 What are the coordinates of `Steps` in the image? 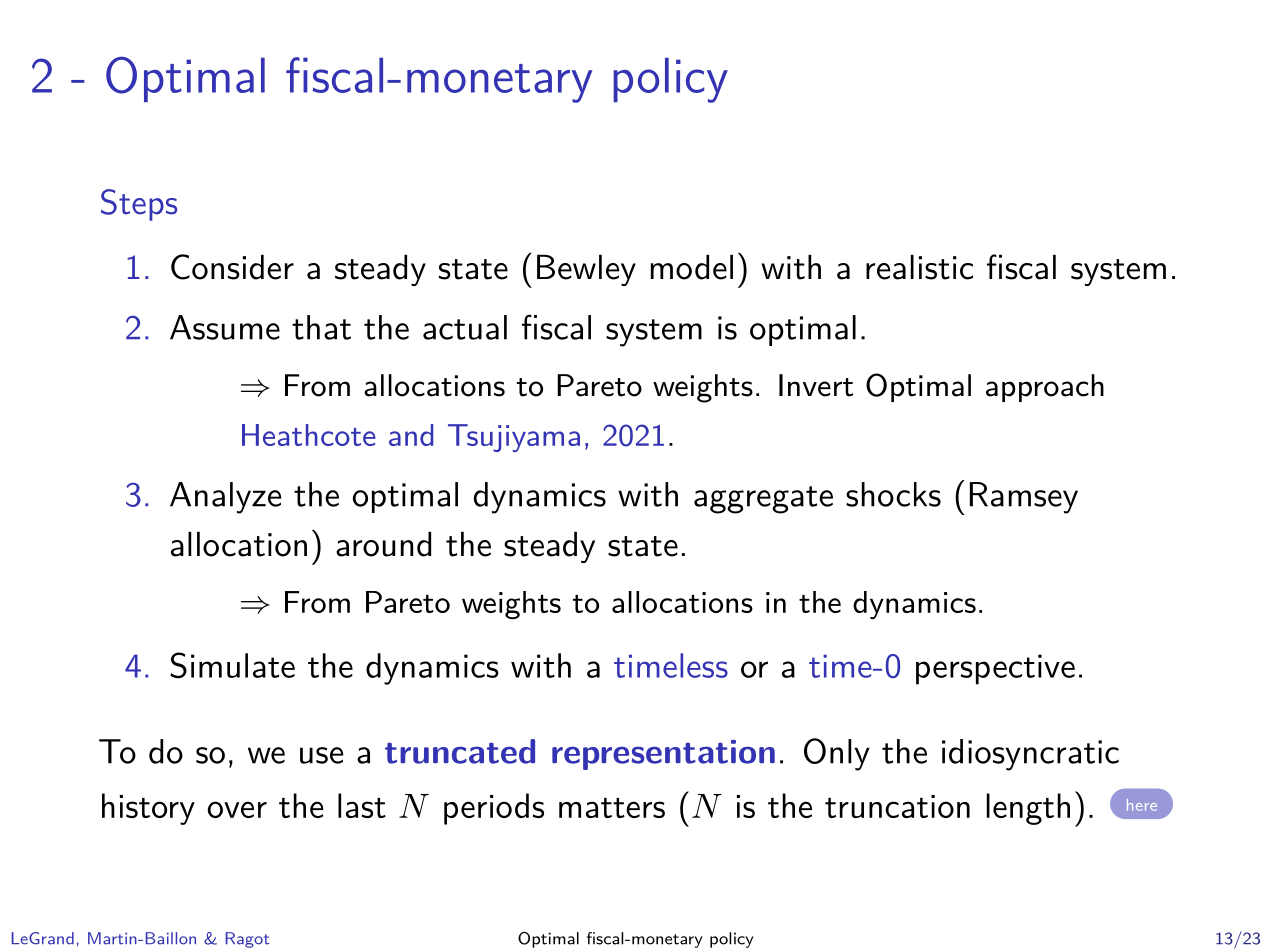 It's located at (139, 205).
